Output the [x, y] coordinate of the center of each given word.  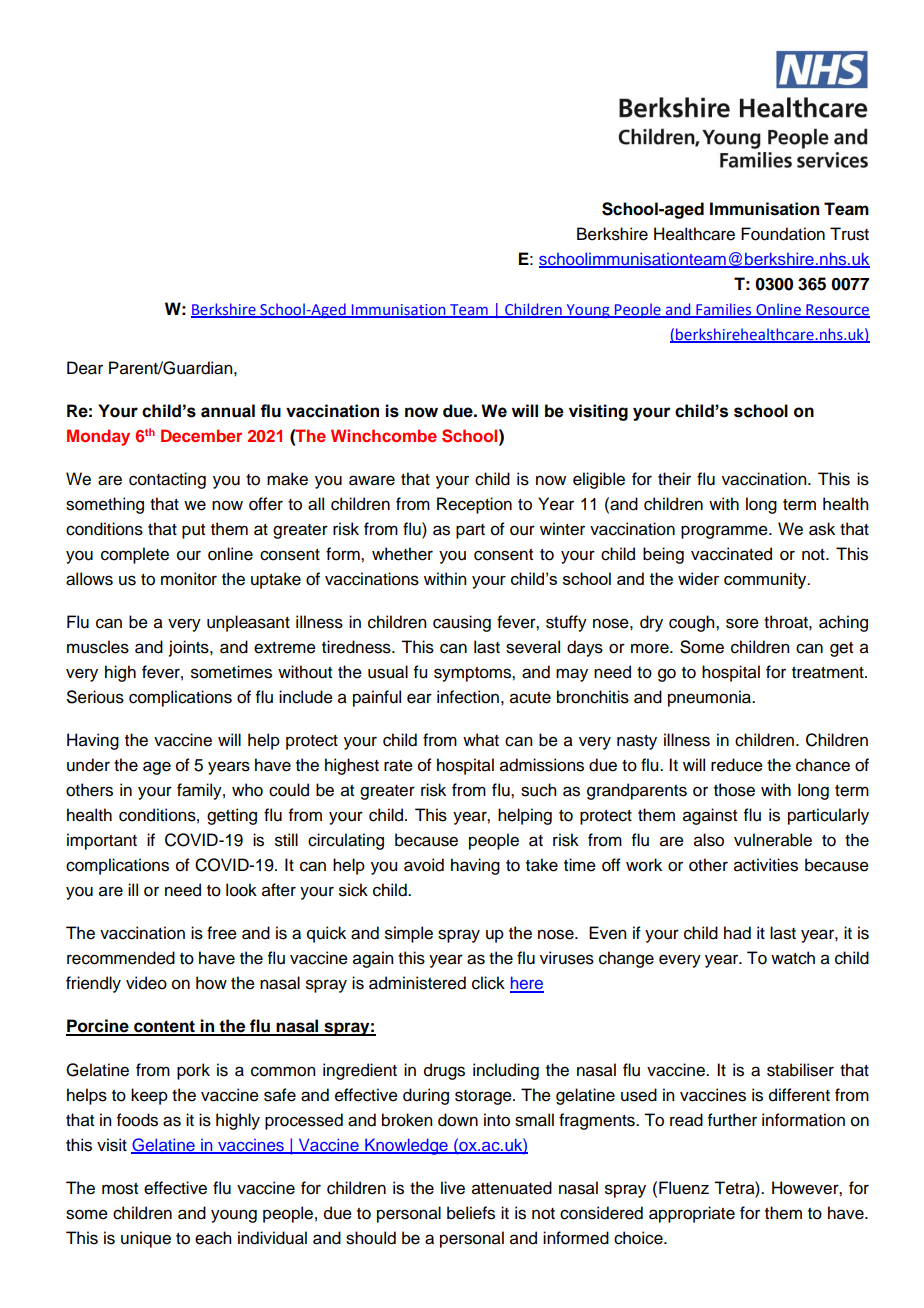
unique [146, 1239]
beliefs [471, 1213]
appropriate [692, 1214]
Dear [85, 368]
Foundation [783, 234]
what [481, 740]
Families [724, 310]
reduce [737, 765]
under [88, 765]
